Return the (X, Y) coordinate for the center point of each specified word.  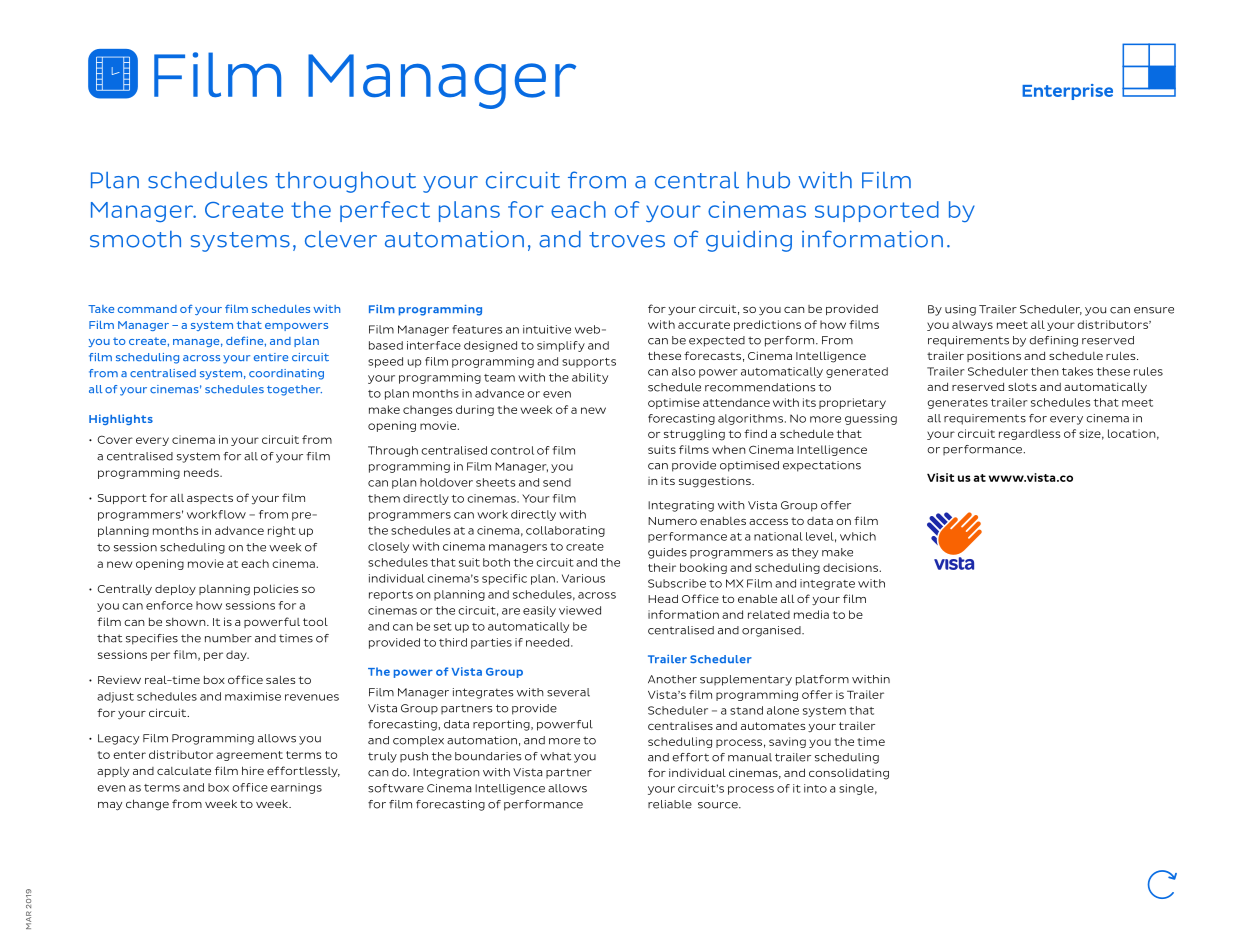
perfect (385, 211)
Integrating (681, 506)
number (228, 638)
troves (627, 240)
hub (768, 180)
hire (253, 770)
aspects (210, 499)
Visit (940, 477)
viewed (580, 610)
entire (271, 357)
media (811, 614)
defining (1053, 341)
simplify (561, 346)
